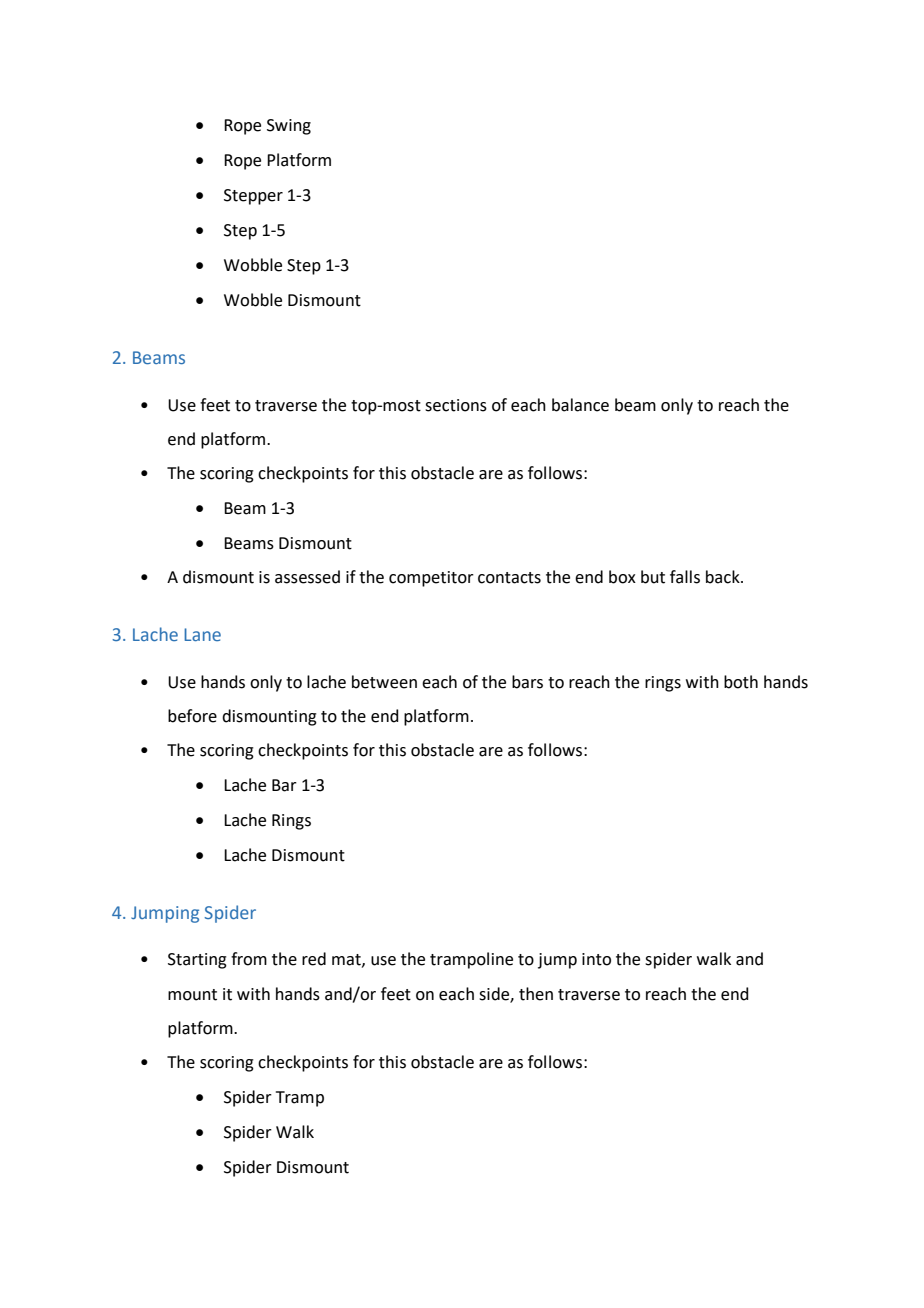  Describe the element at coordinates (580, 405) in the screenshot. I see `balance` at that location.
